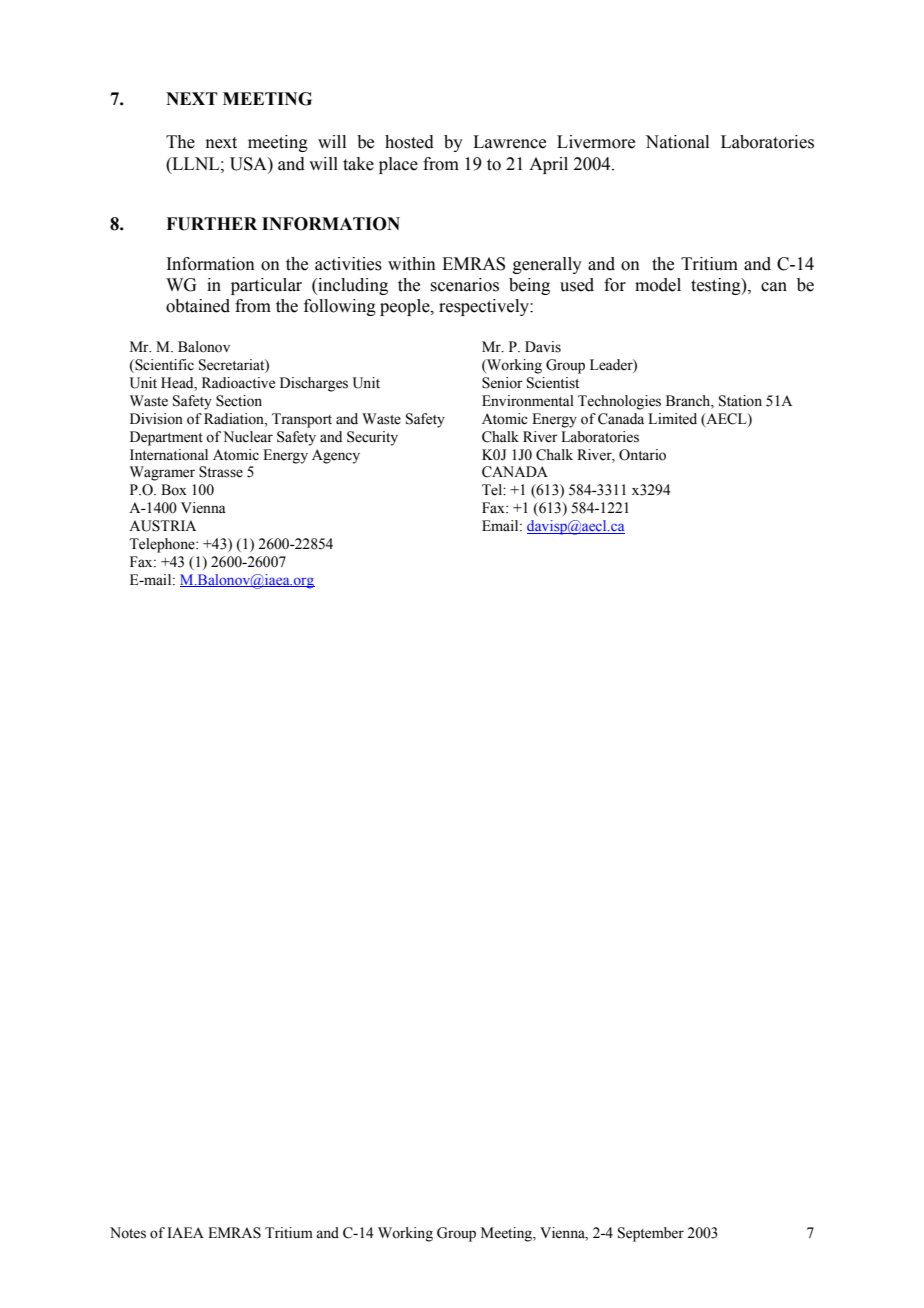 This image has height=1308, width=924. Describe the element at coordinates (163, 545) in the image. I see `Telephone` at that location.
